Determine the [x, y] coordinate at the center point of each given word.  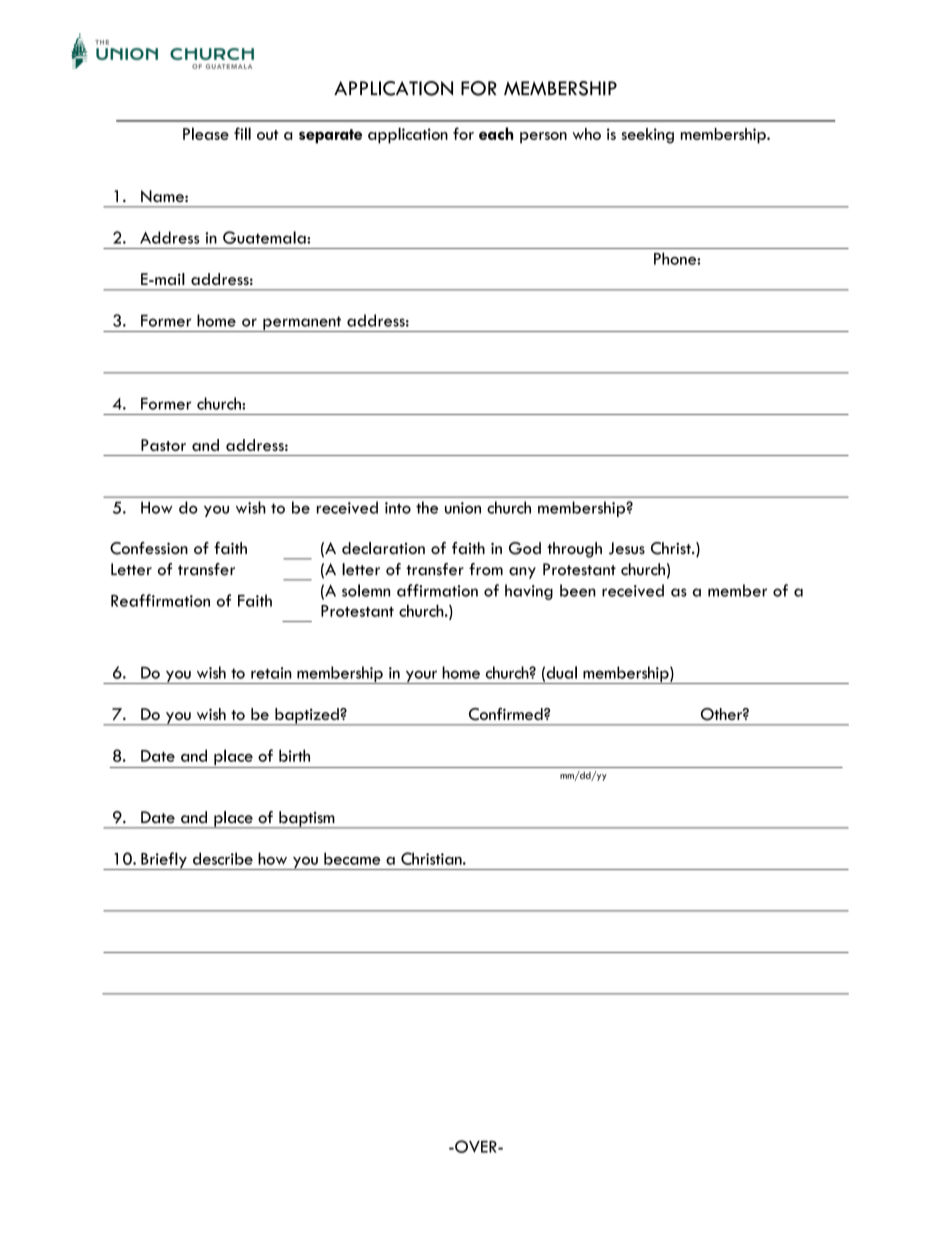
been [578, 590]
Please [206, 133]
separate [330, 136]
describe [223, 858]
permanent [302, 324]
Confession [149, 548]
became [352, 858]
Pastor [163, 445]
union [463, 508]
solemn [366, 590]
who [586, 134]
